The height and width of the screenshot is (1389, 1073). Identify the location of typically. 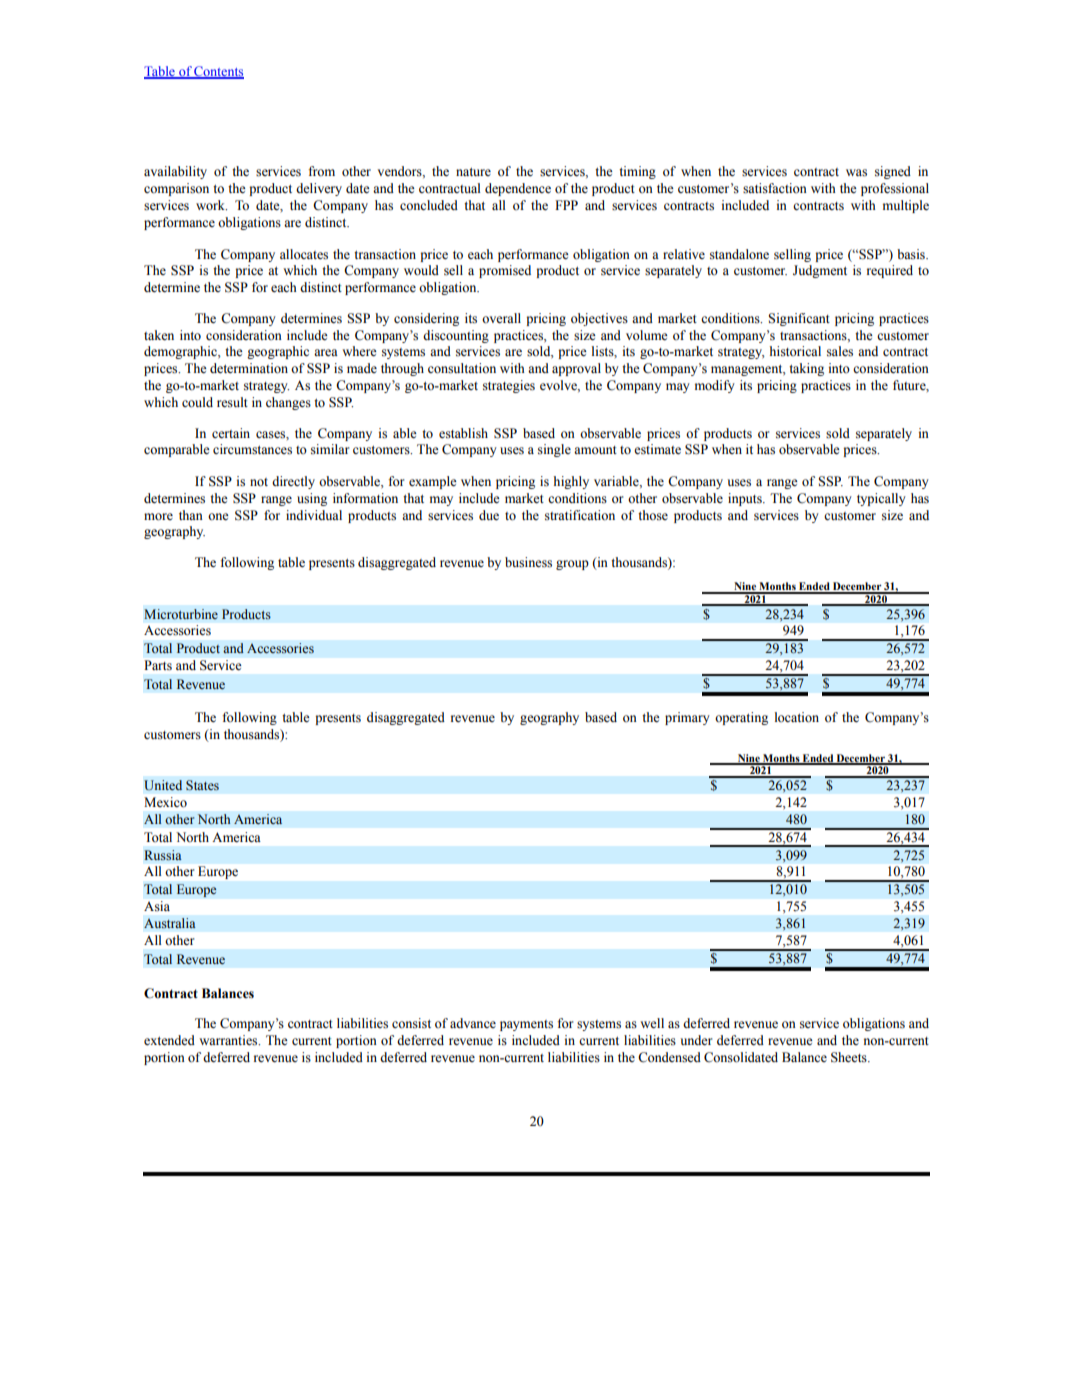
(881, 499).
